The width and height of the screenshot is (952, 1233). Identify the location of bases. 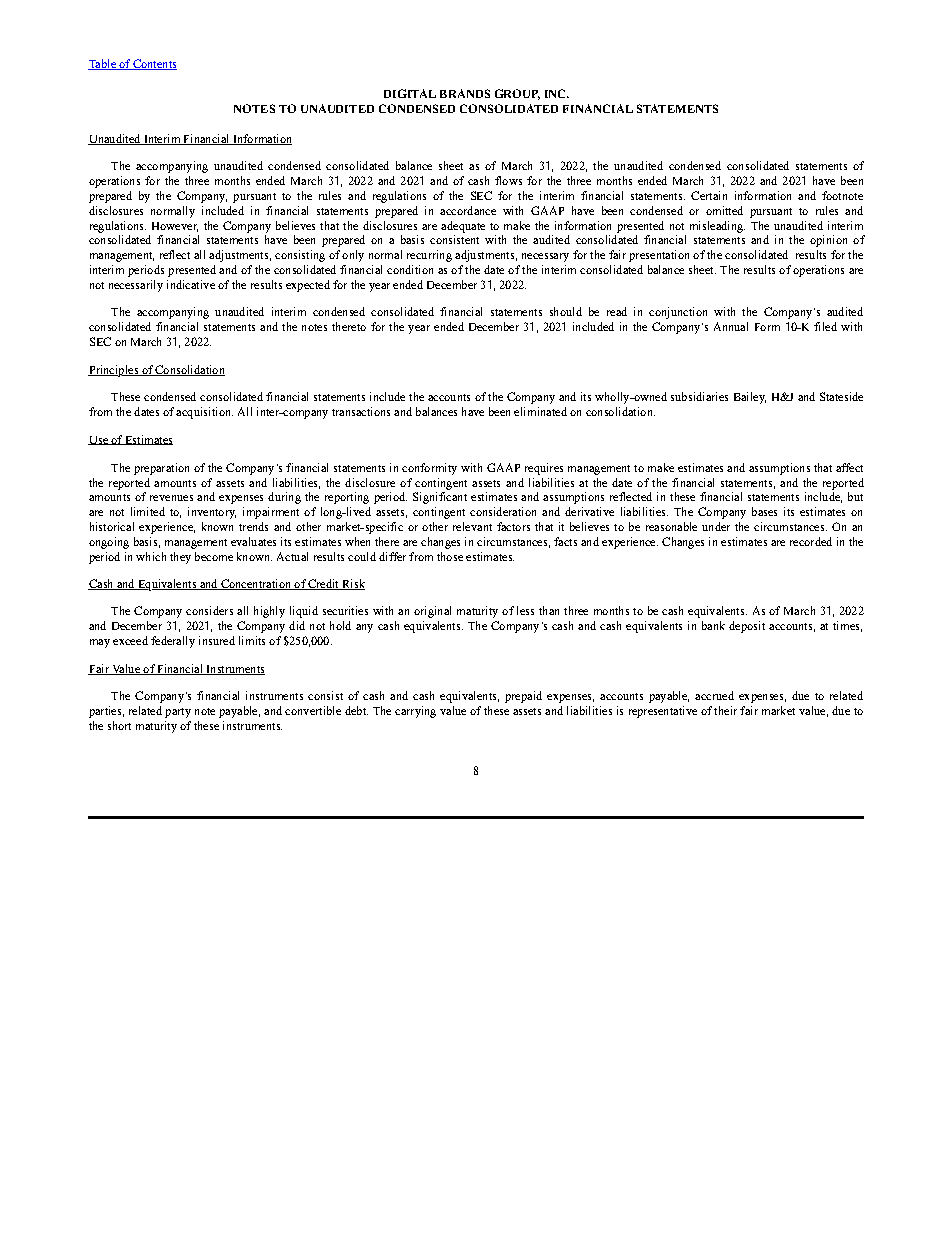
(764, 511).
